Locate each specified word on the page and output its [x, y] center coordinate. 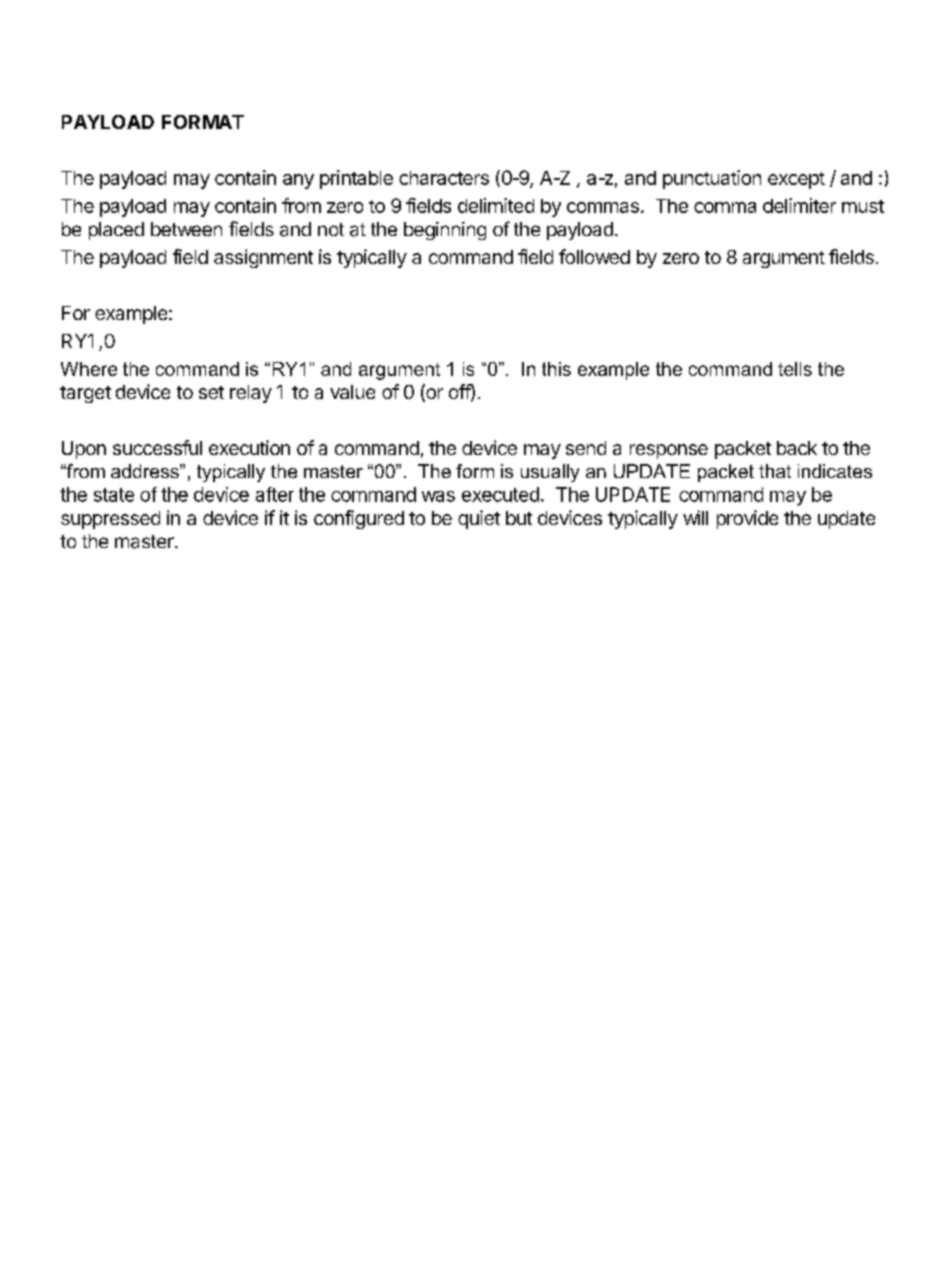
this [556, 369]
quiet [479, 519]
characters [444, 178]
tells [795, 369]
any [298, 181]
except [796, 180]
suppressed [110, 520]
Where [89, 369]
